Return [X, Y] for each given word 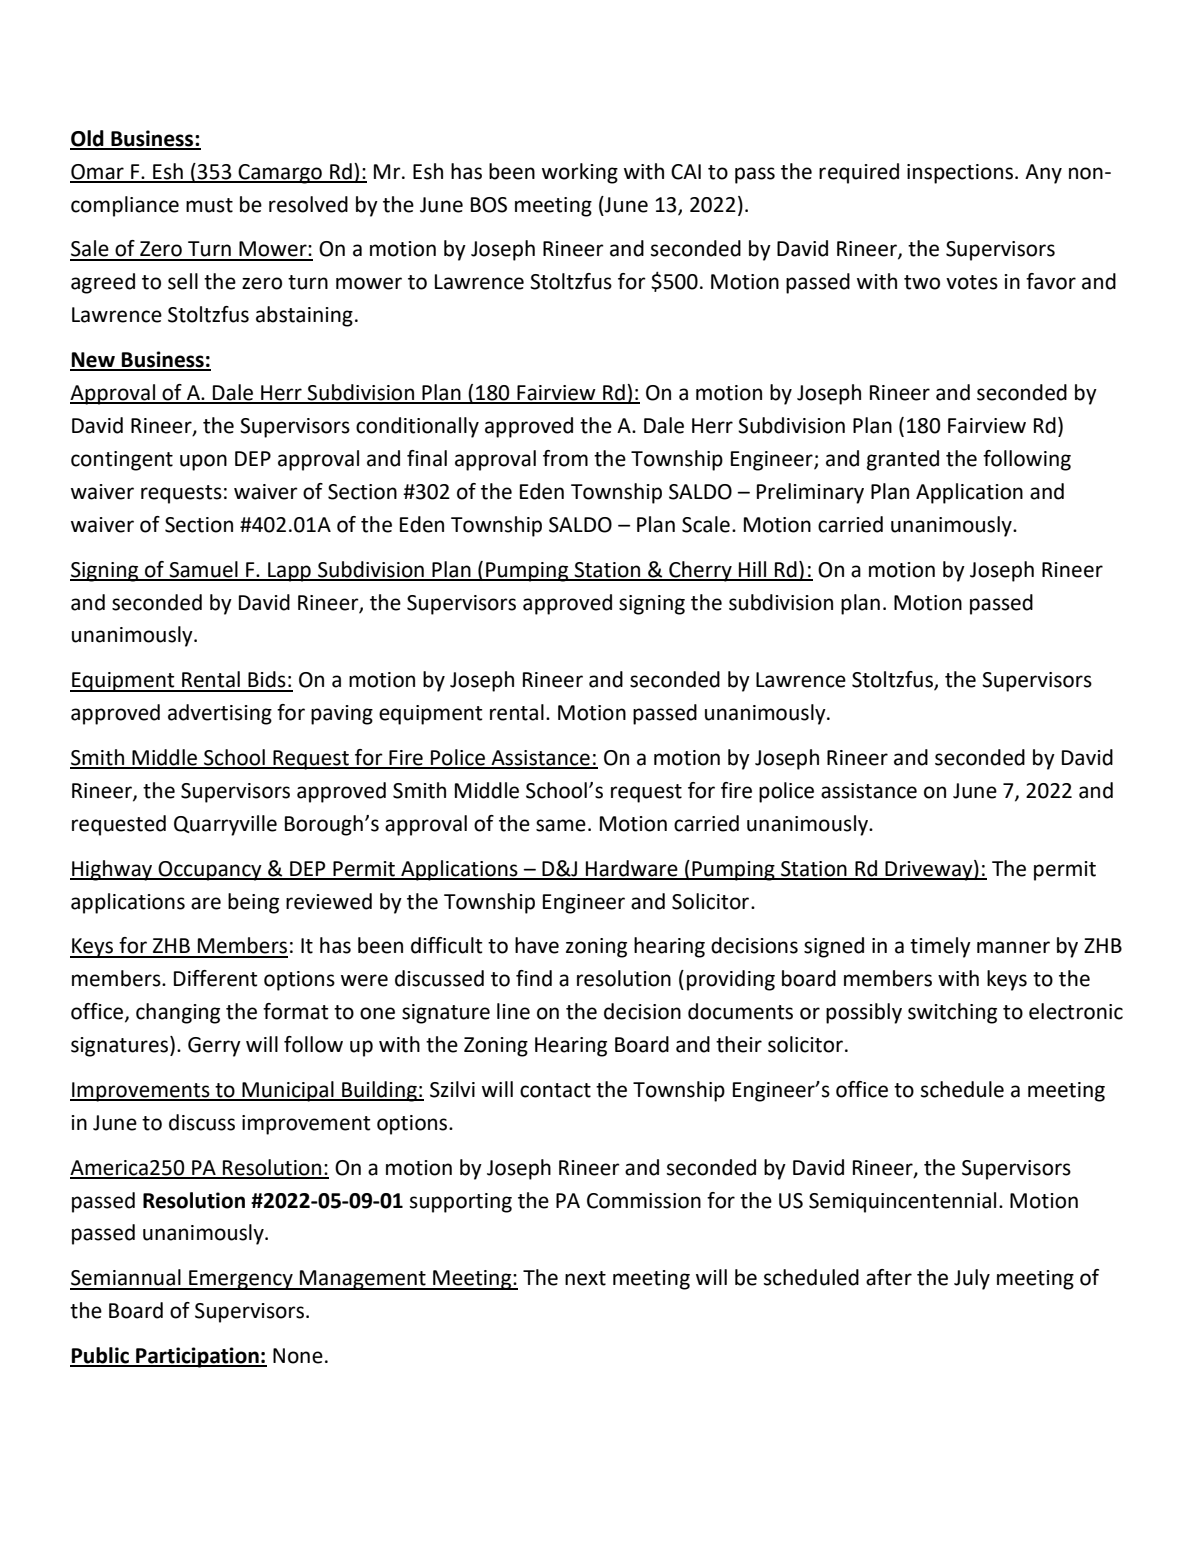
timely [940, 947]
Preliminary [810, 493]
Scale [706, 524]
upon [203, 462]
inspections [960, 174]
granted [903, 460]
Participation [197, 1357]
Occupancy [210, 871]
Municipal [288, 1091]
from [565, 458]
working [580, 173]
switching [952, 1013]
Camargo [280, 174]
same [561, 825]
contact [555, 1090]
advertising [220, 714]
